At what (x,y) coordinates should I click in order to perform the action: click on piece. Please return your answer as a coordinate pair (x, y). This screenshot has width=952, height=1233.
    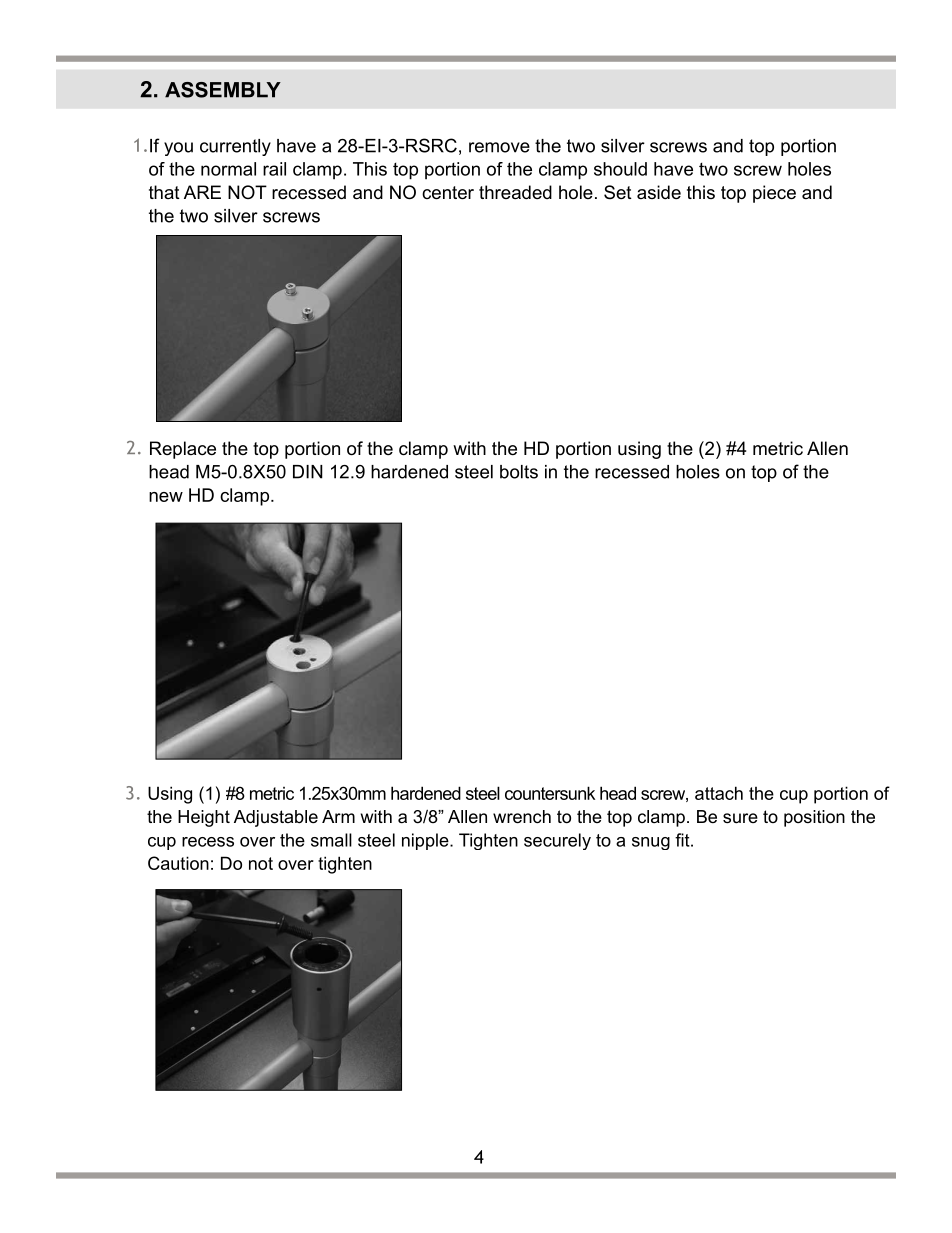
    Looking at the image, I should click on (774, 194).
